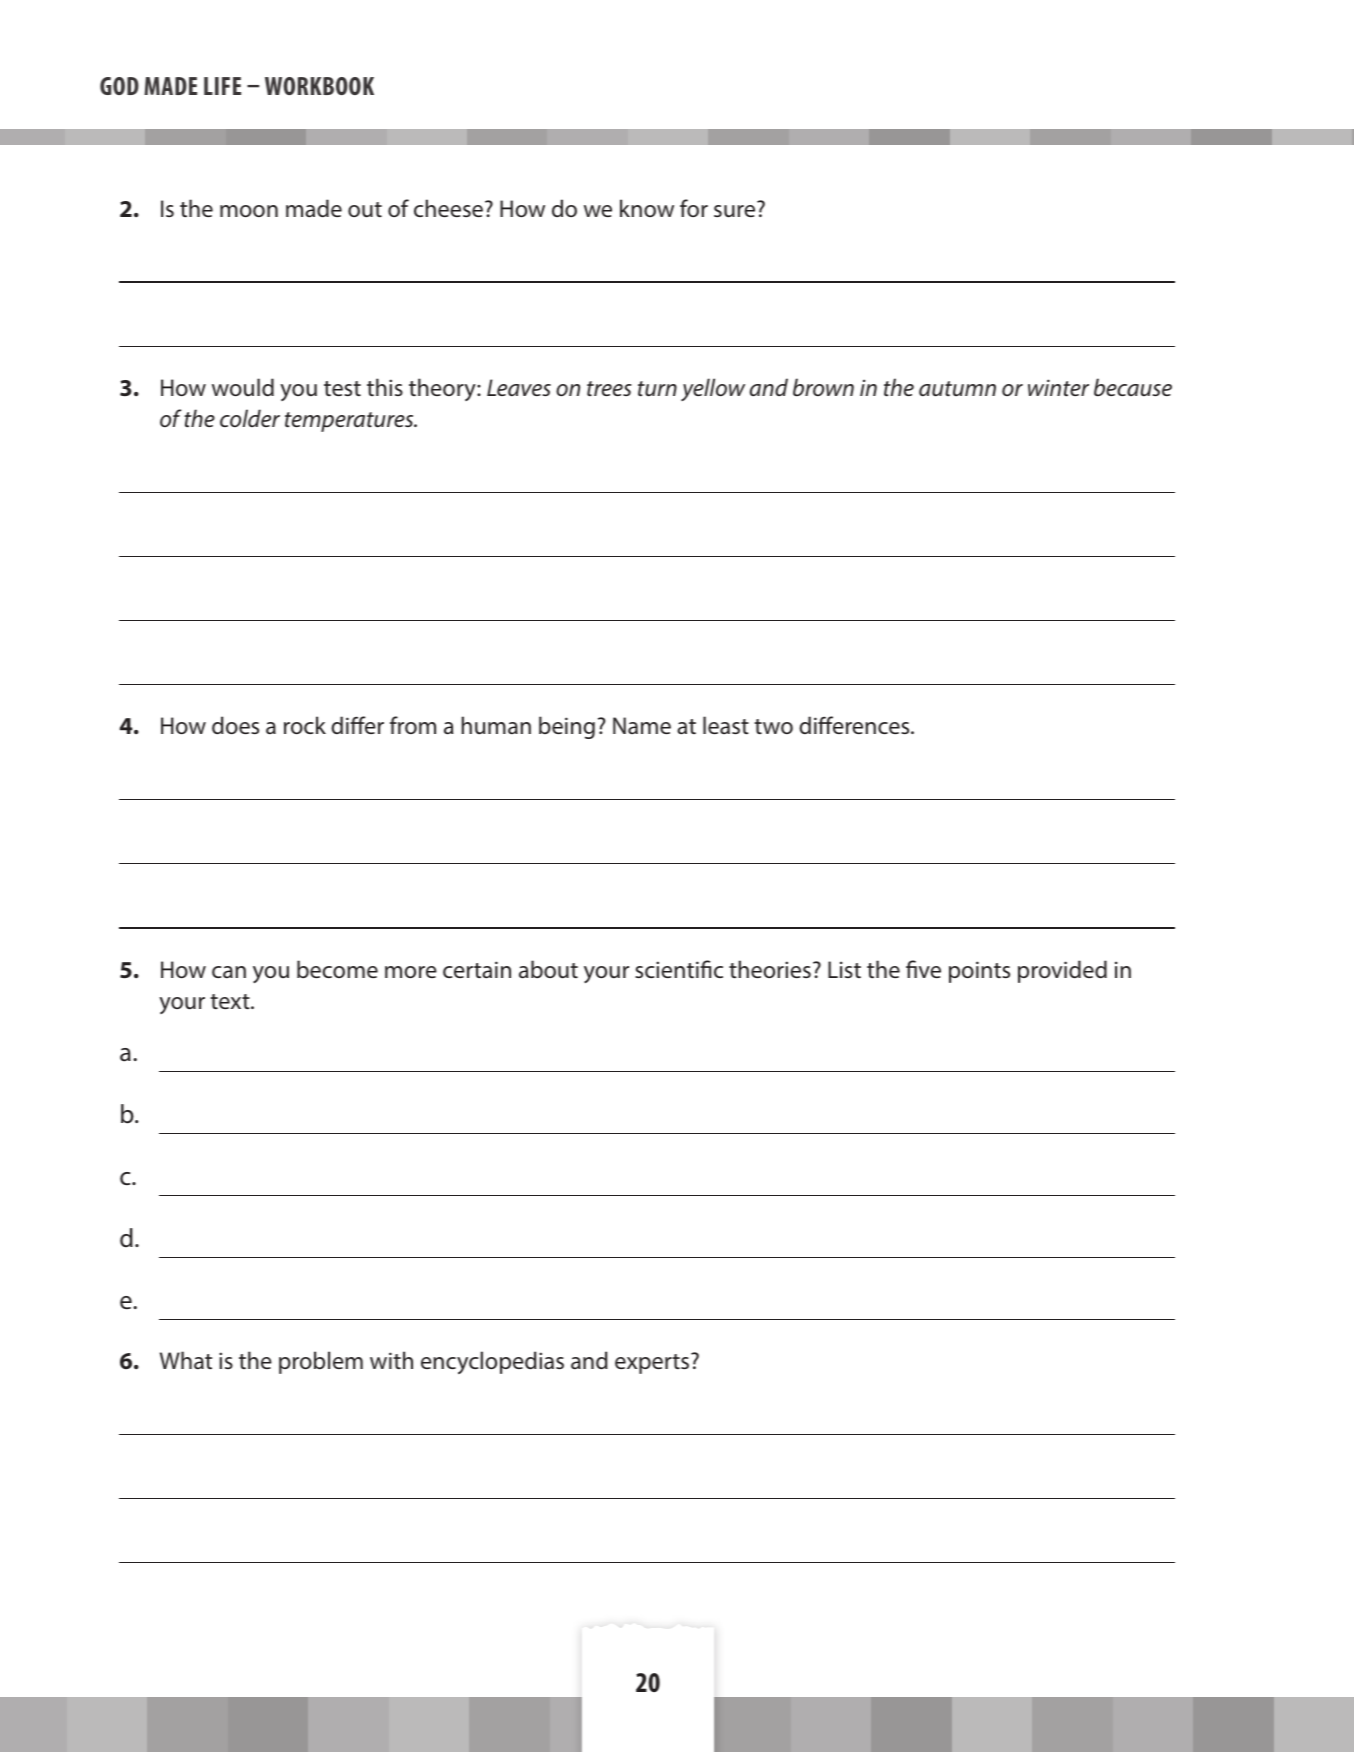 This screenshot has height=1752, width=1354. I want to click on points, so click(979, 972).
